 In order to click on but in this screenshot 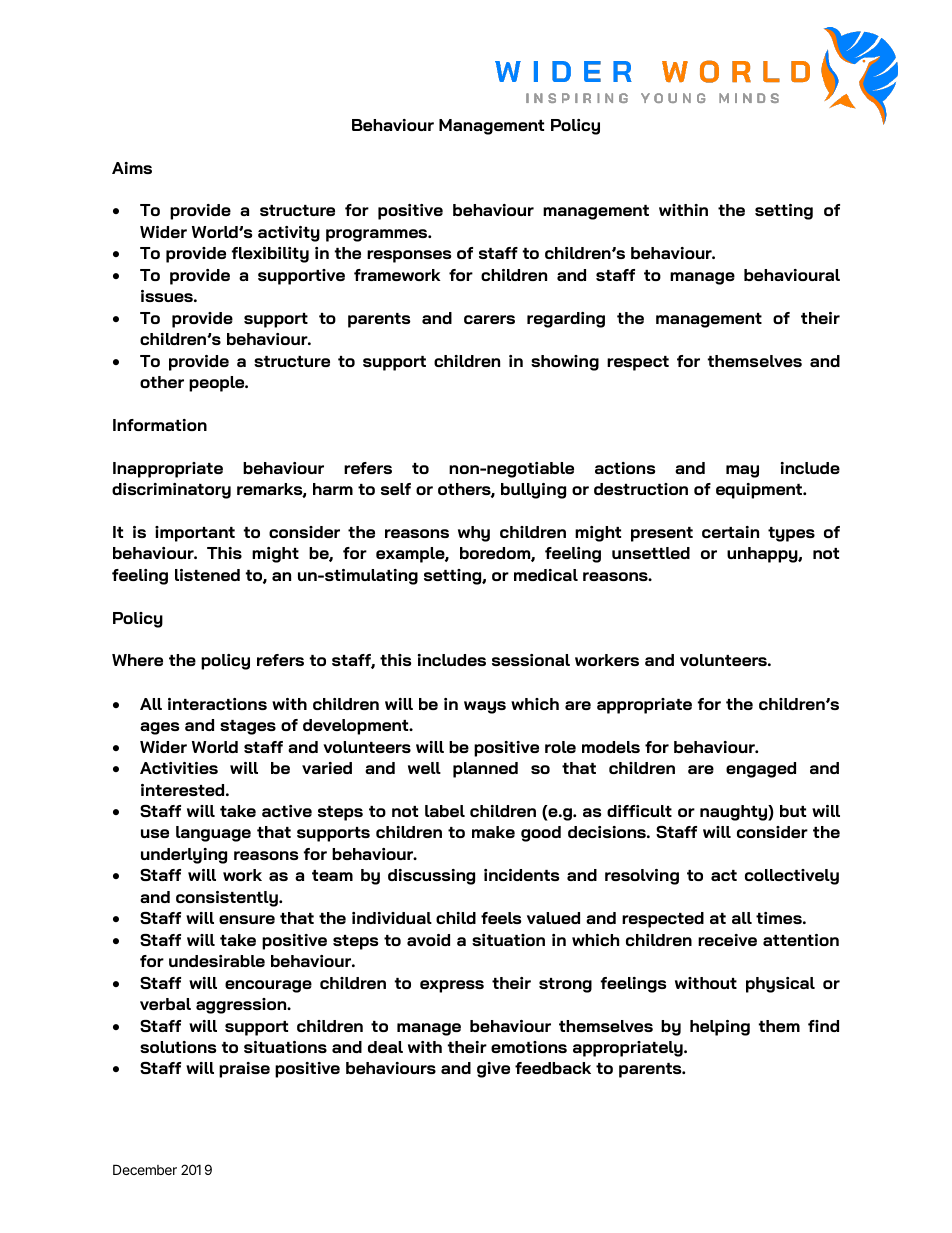, I will do `click(793, 811)`.
